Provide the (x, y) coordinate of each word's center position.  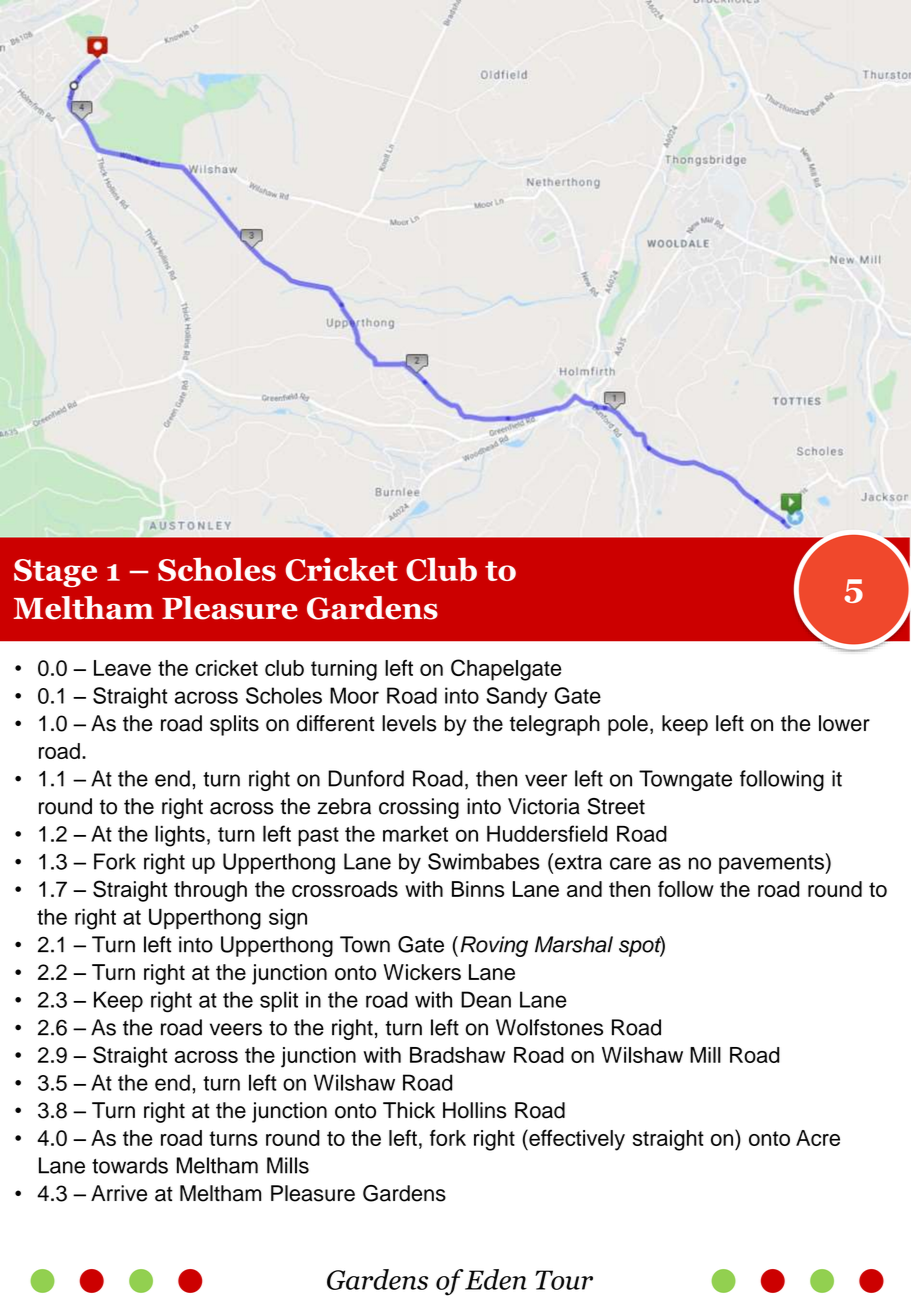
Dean (486, 999)
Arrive (119, 1193)
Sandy (516, 697)
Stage (55, 573)
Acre (818, 1138)
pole (628, 725)
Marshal (574, 944)
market (415, 833)
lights (180, 836)
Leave (122, 668)
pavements (772, 863)
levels (409, 723)
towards (130, 1165)
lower (844, 723)
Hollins (475, 1110)
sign (288, 919)
